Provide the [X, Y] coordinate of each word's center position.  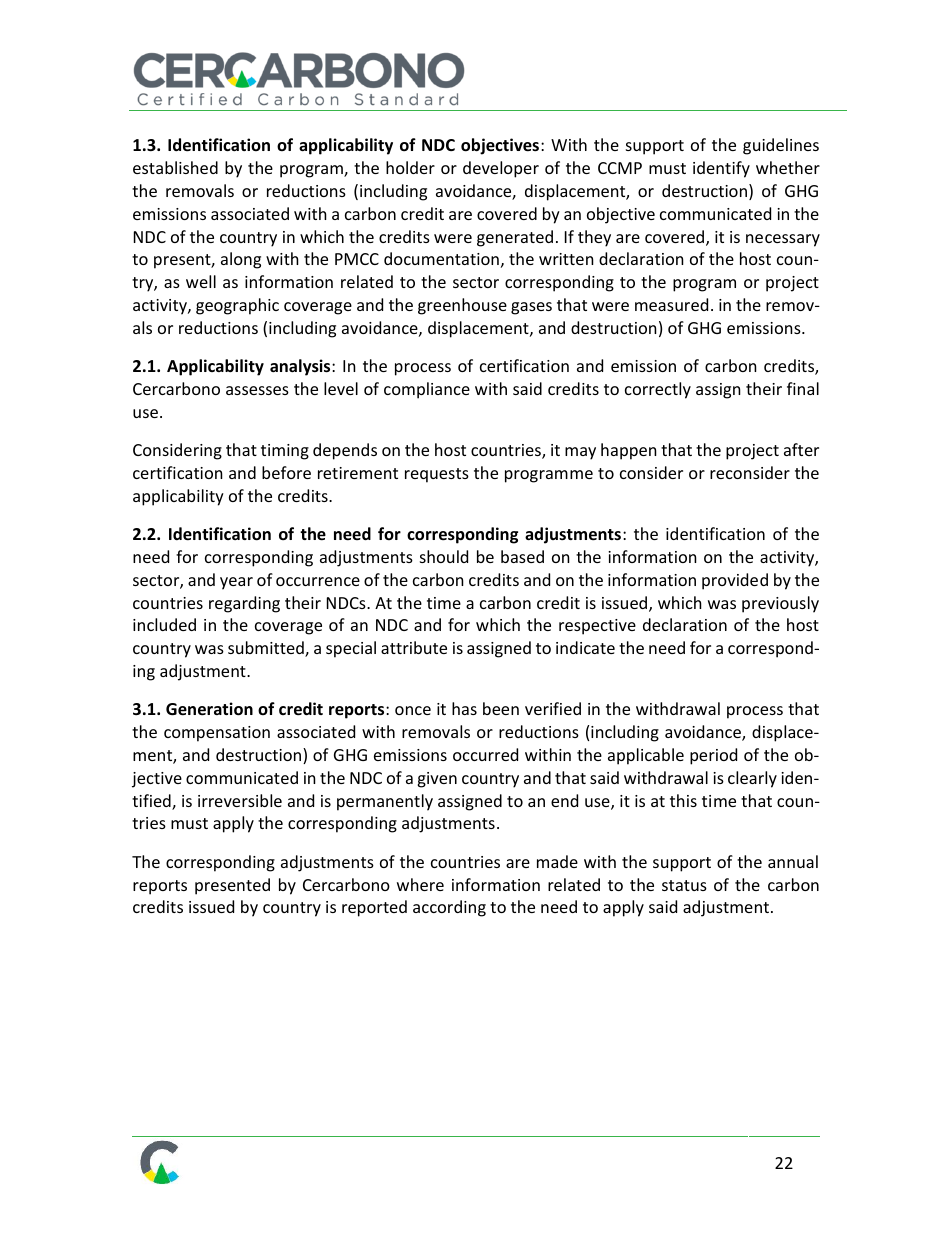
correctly [658, 390]
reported [374, 908]
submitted [267, 649]
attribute [414, 647]
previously [780, 604]
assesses [257, 390]
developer [501, 169]
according [449, 908]
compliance [427, 390]
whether [788, 167]
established [175, 167]
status [684, 885]
